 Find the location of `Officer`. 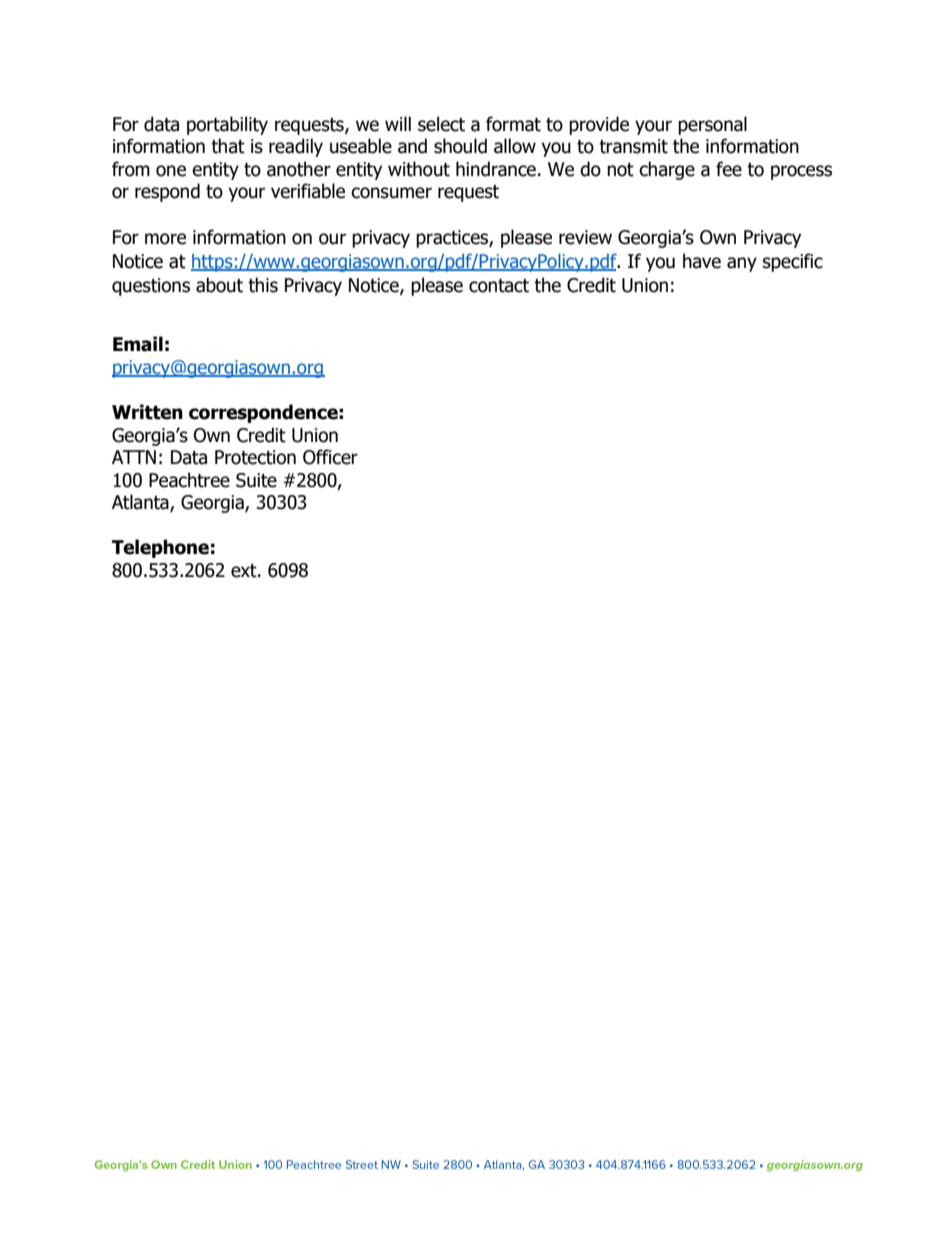

Officer is located at coordinates (330, 457).
